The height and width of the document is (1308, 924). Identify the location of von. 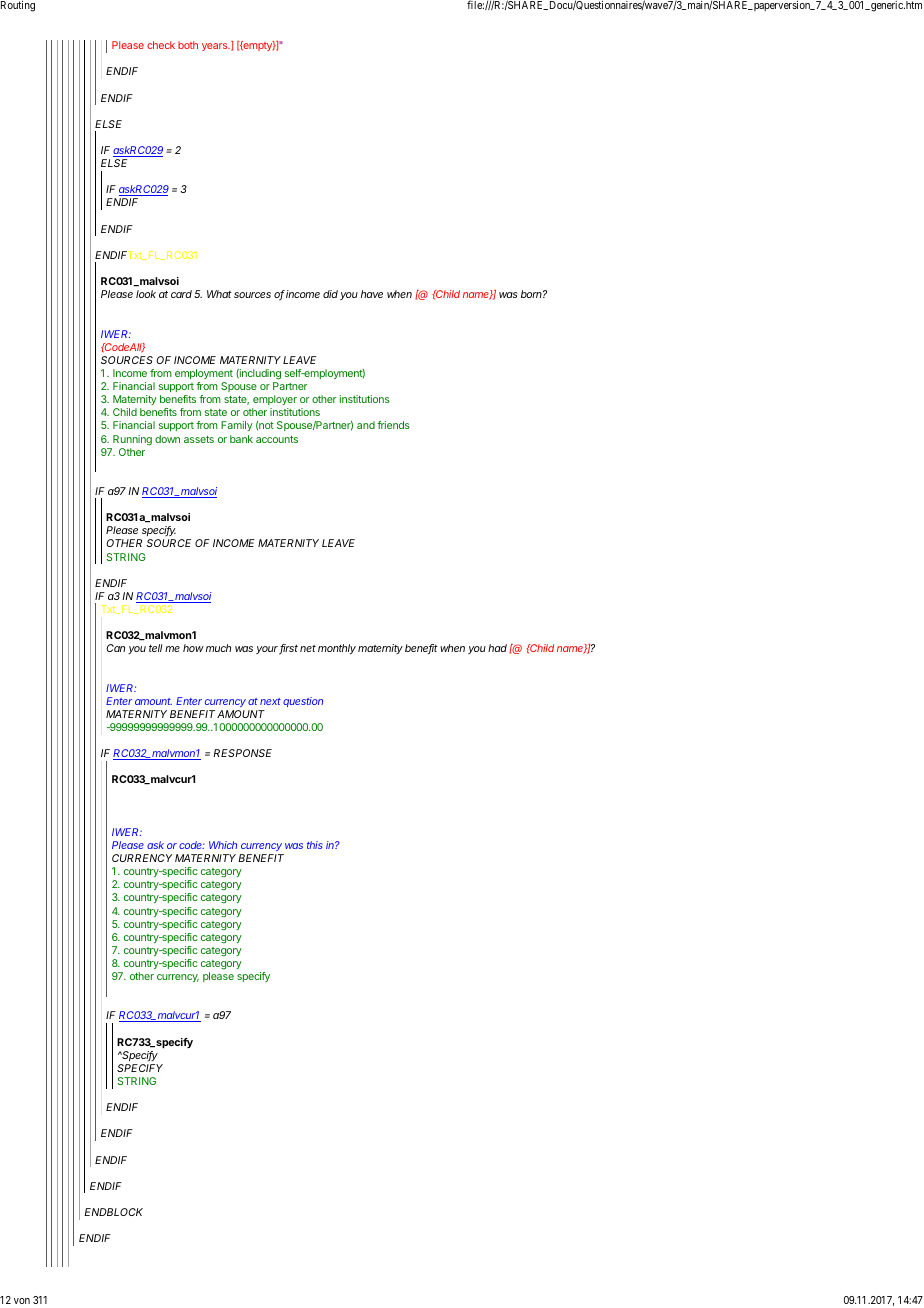
(22, 1301).
